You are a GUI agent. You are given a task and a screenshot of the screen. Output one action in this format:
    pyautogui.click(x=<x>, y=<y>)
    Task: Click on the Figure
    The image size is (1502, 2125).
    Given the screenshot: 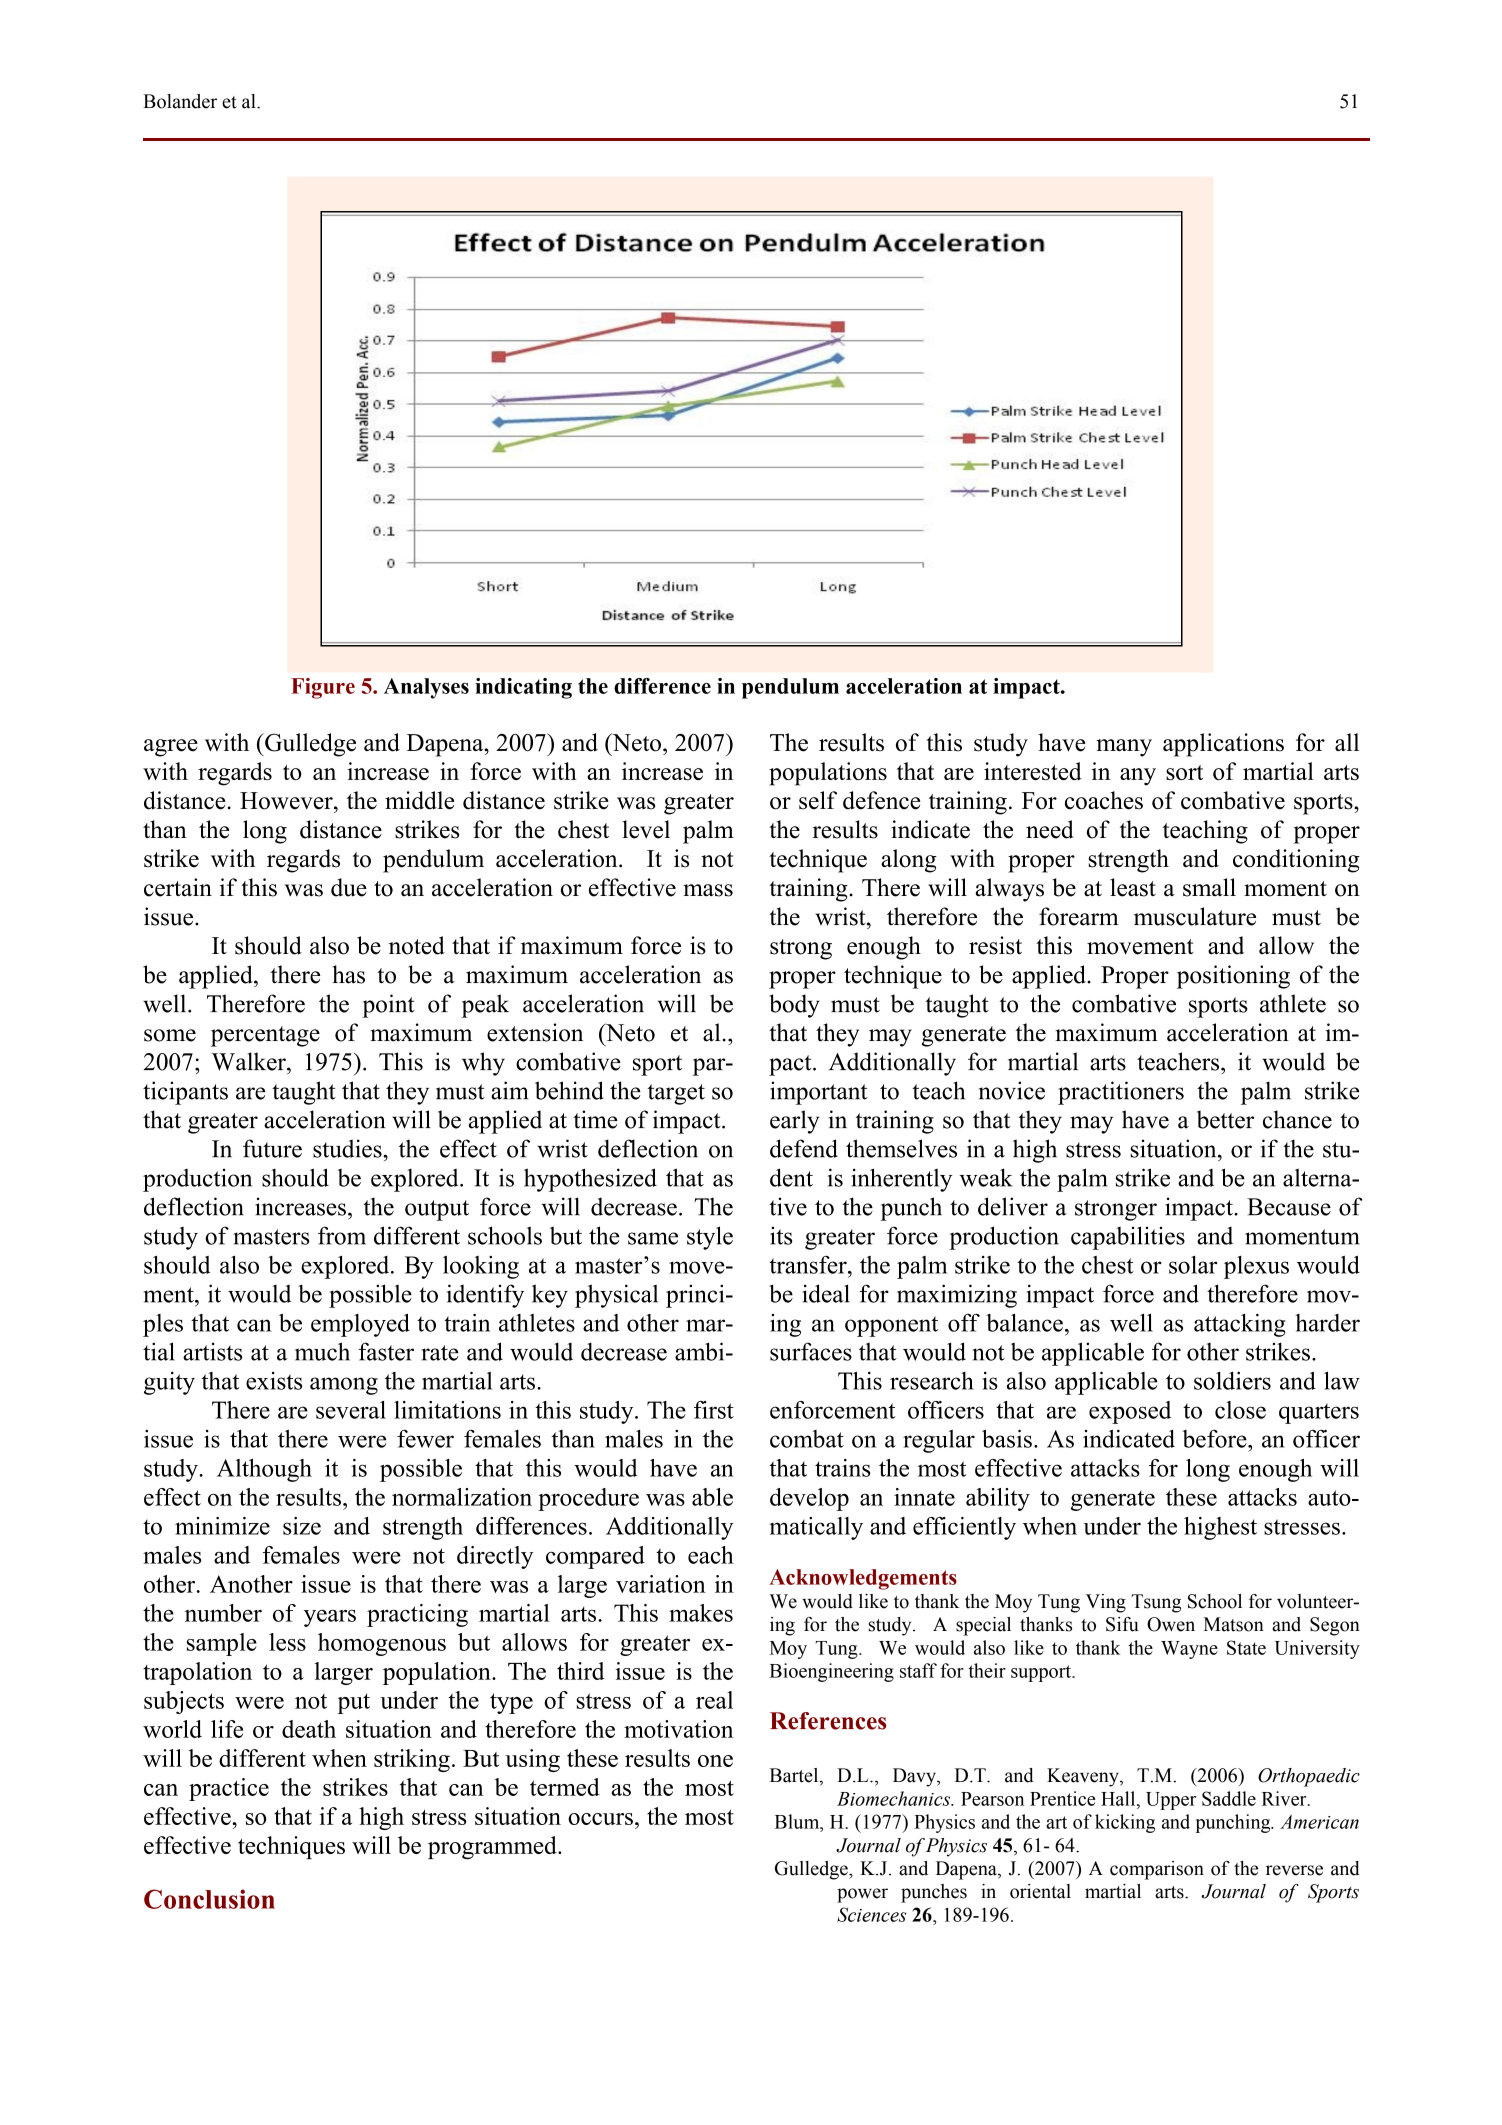 What is the action you would take?
    pyautogui.click(x=323, y=688)
